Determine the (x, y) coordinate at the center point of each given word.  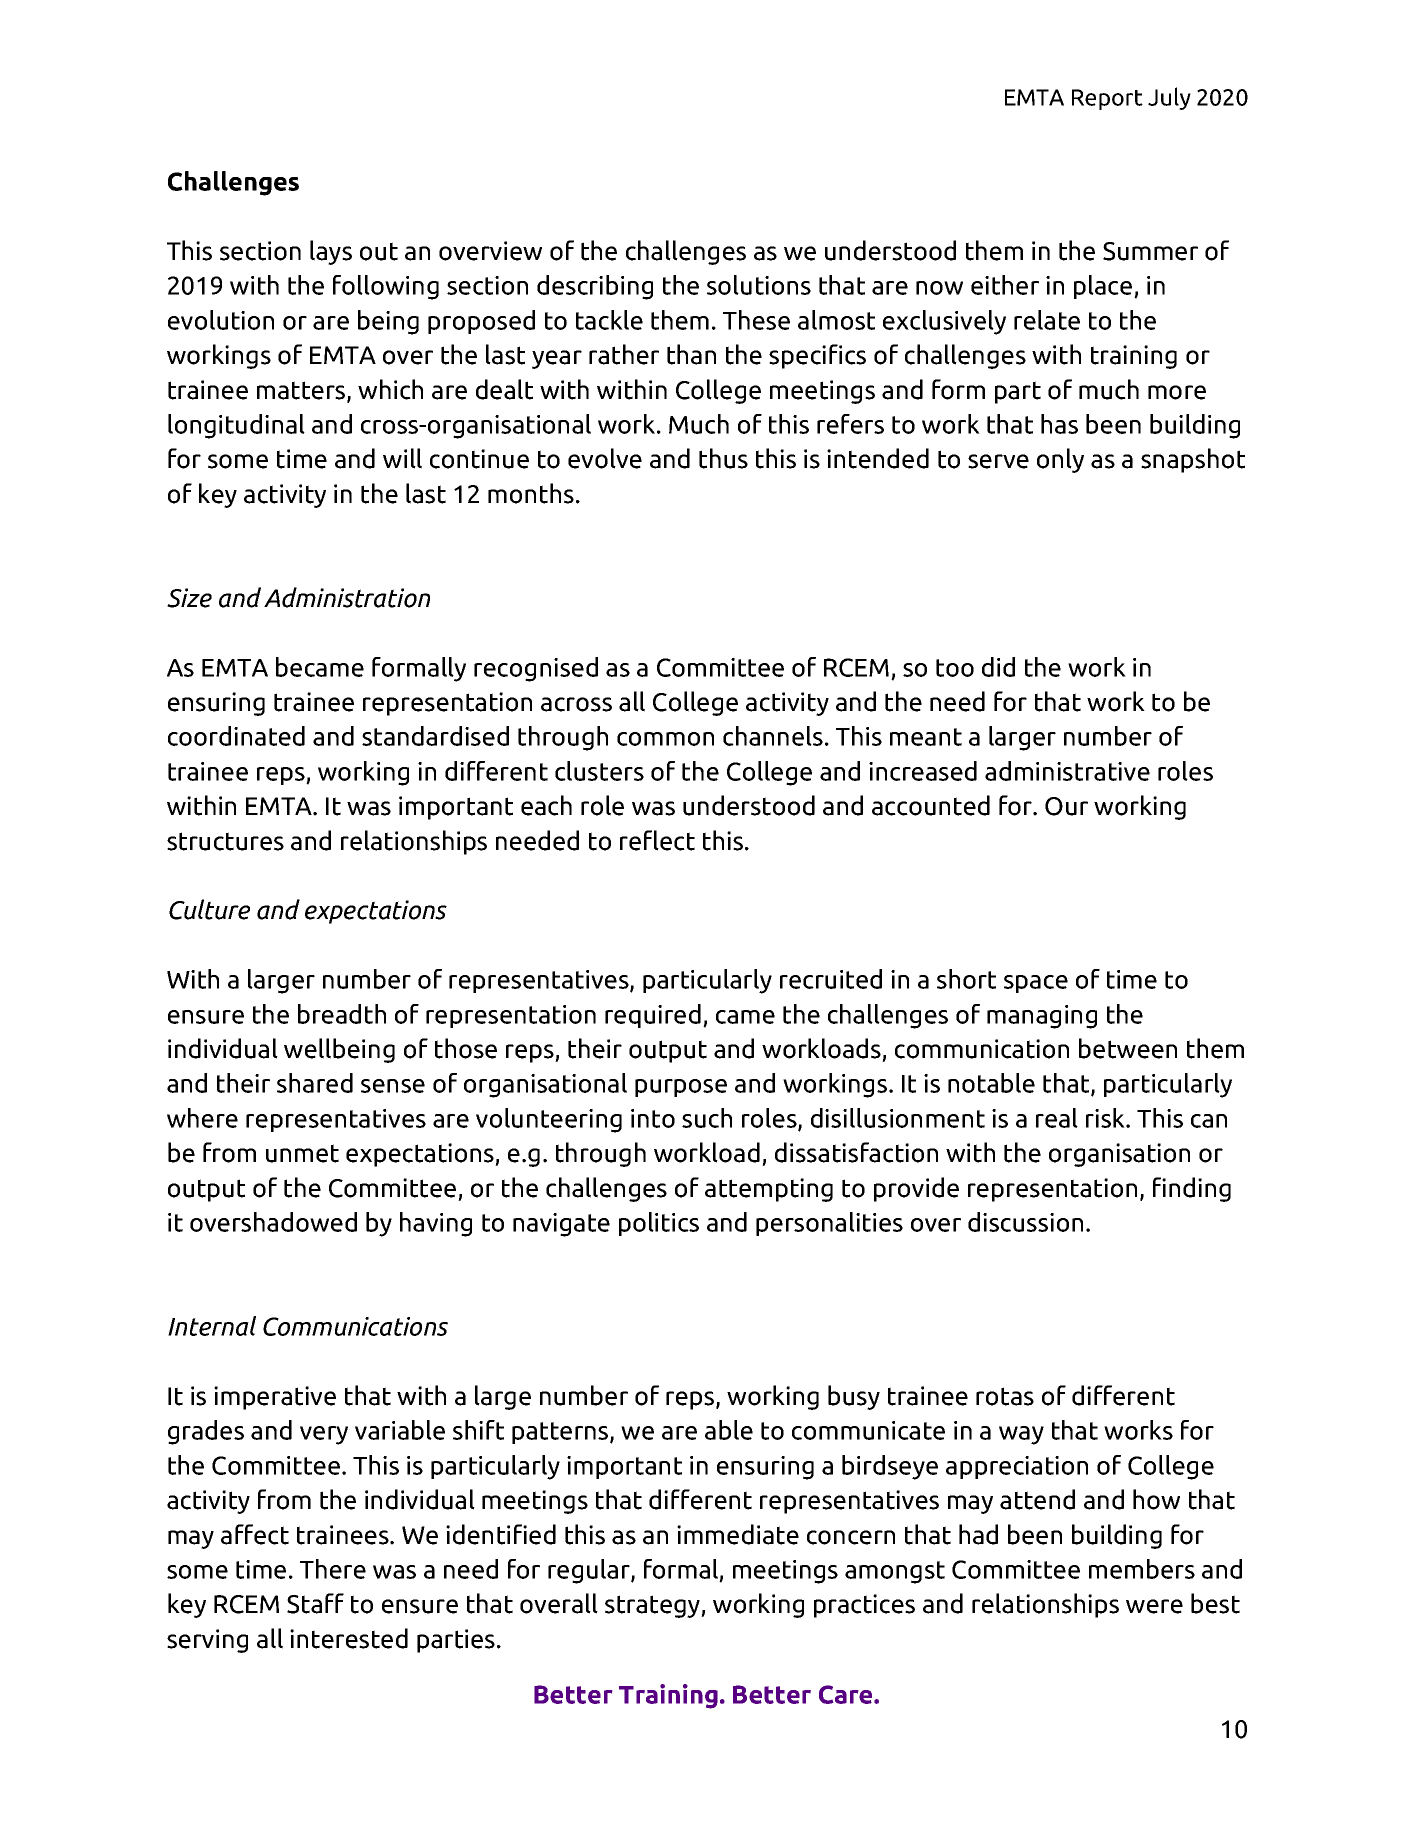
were (1154, 1606)
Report (1107, 99)
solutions (759, 285)
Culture (209, 909)
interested (349, 1638)
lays (331, 252)
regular (590, 1571)
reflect (657, 840)
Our (1066, 806)
